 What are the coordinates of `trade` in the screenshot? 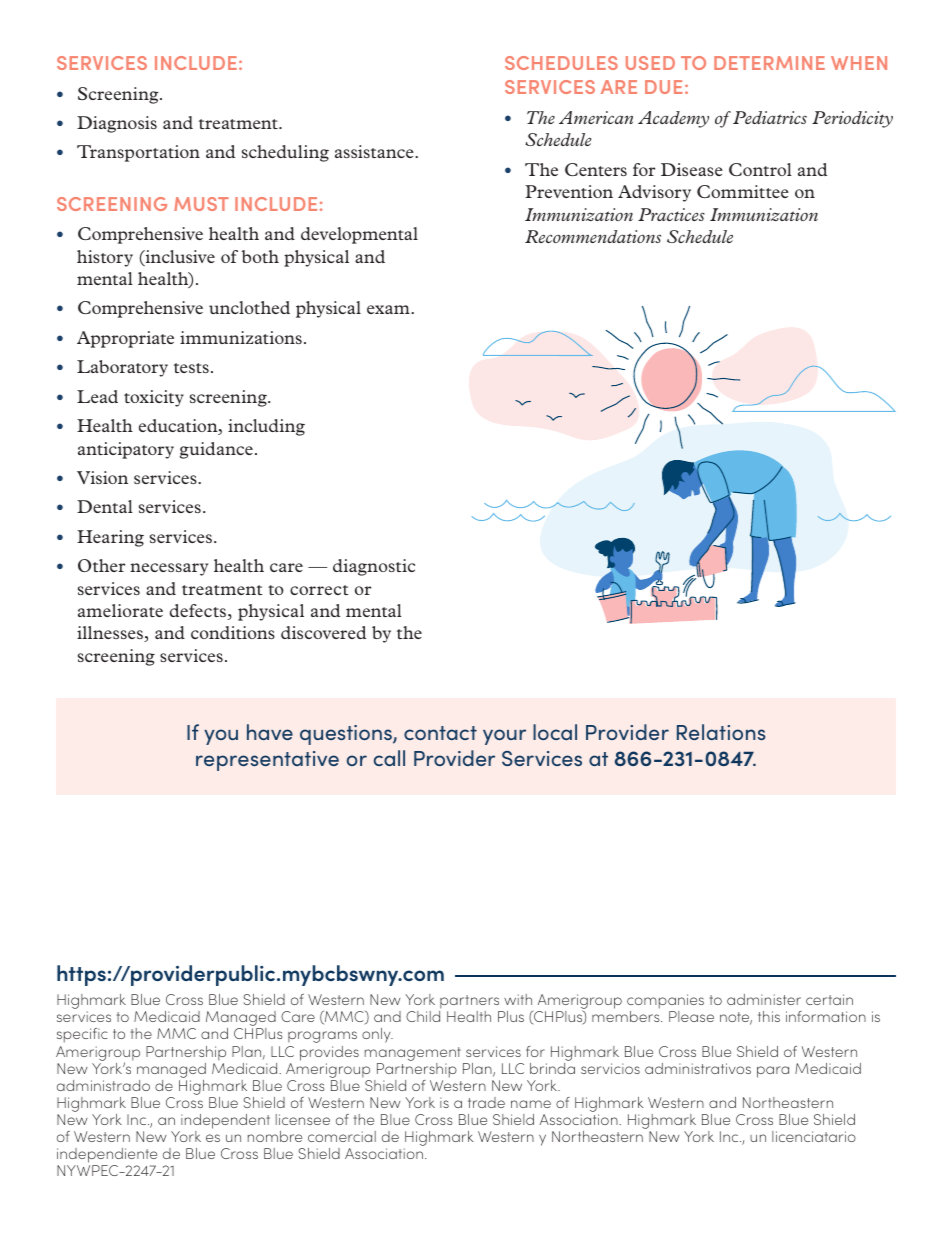 It's located at (486, 1102).
